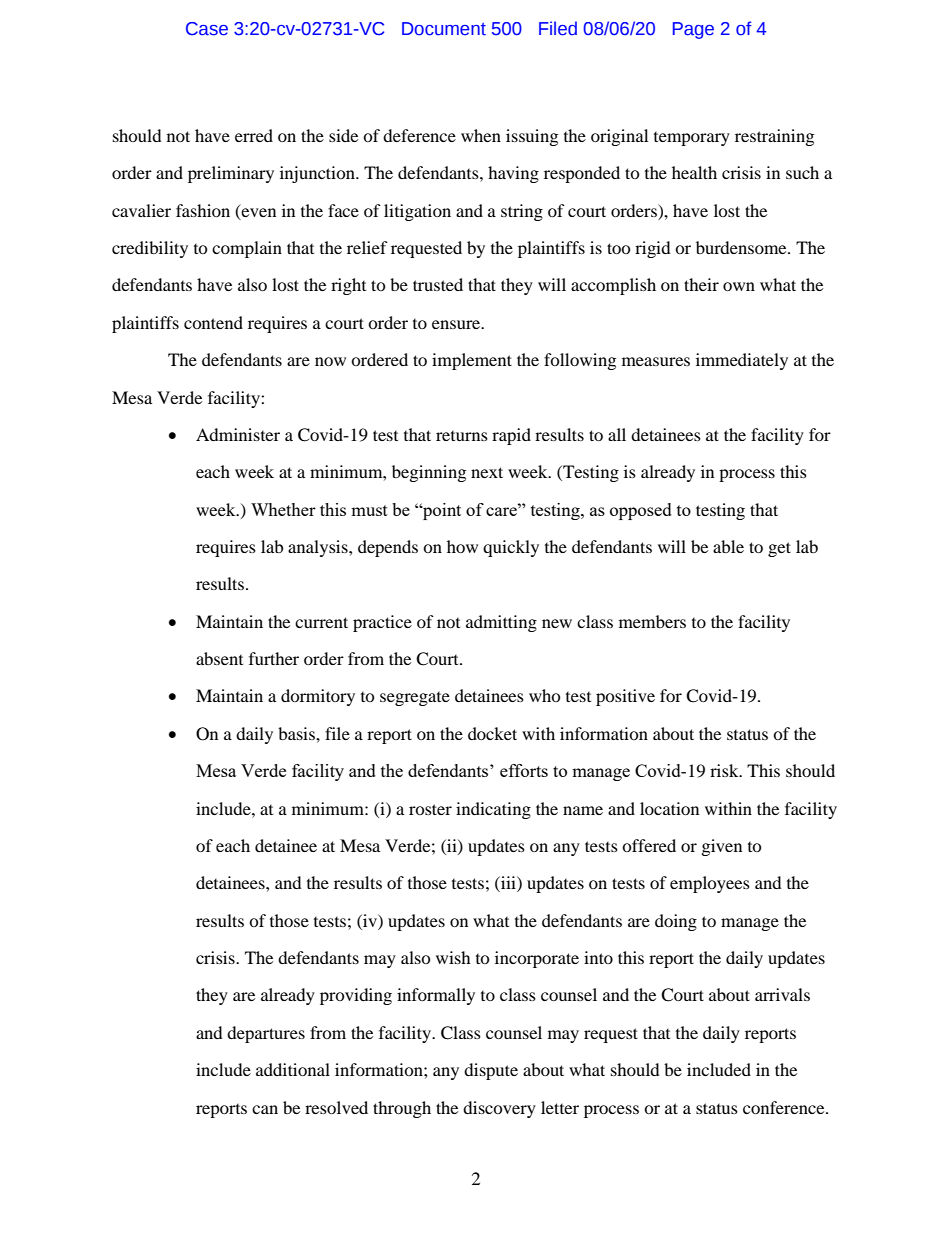 This screenshot has height=1233, width=952. Describe the element at coordinates (444, 29) in the screenshot. I see `Document` at that location.
